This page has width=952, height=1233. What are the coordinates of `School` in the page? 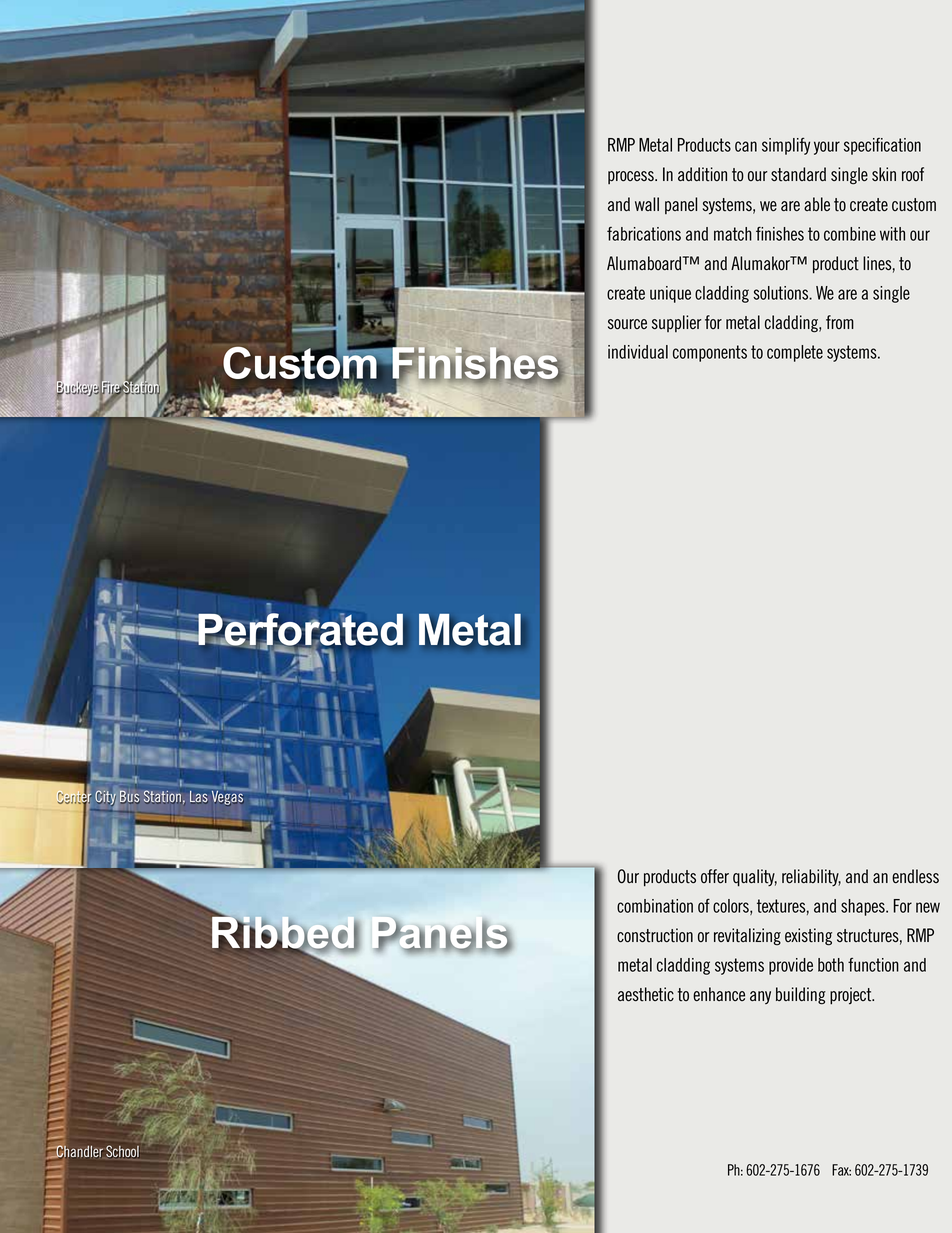 It's located at (122, 1151).
